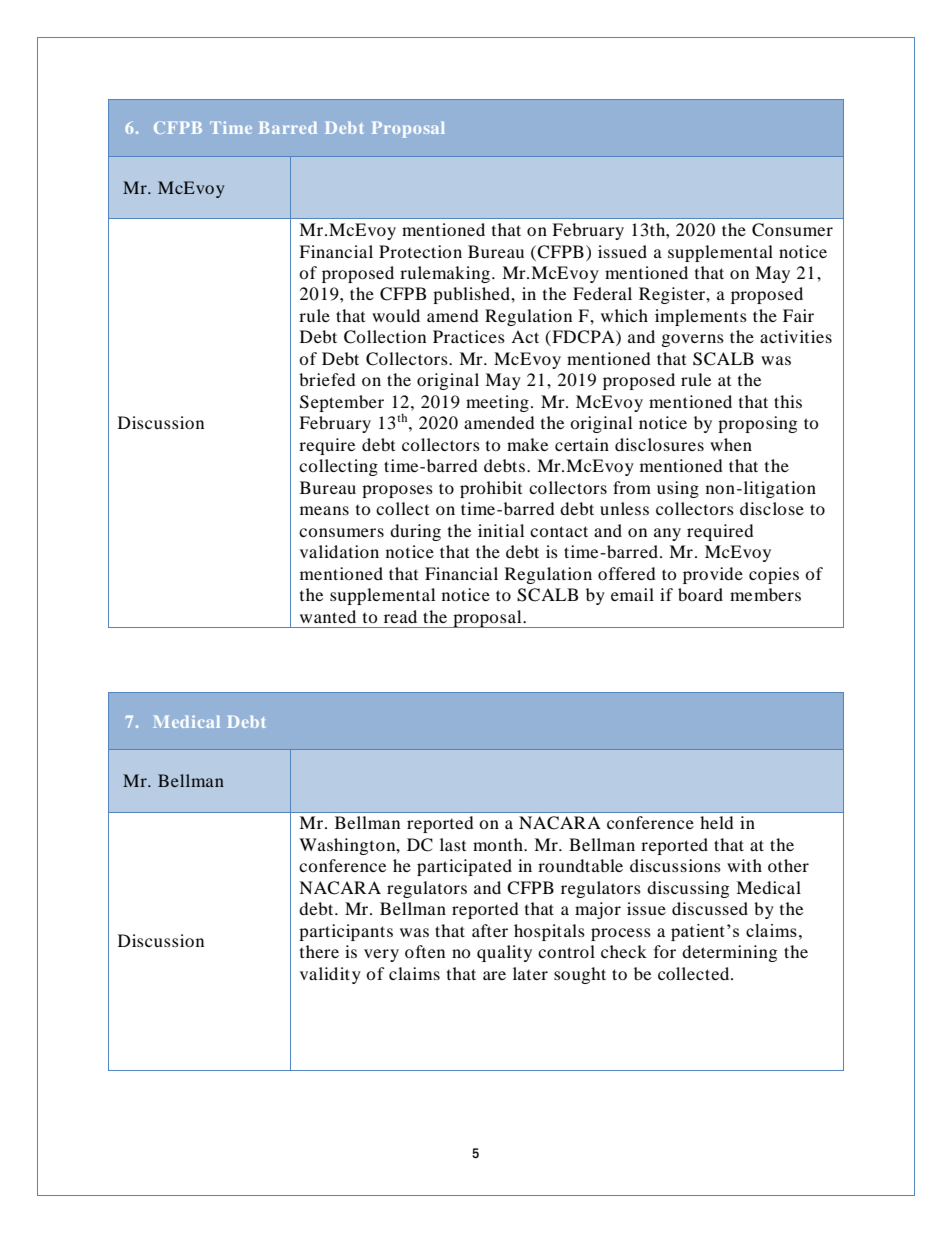 The image size is (952, 1233). I want to click on members, so click(765, 594).
